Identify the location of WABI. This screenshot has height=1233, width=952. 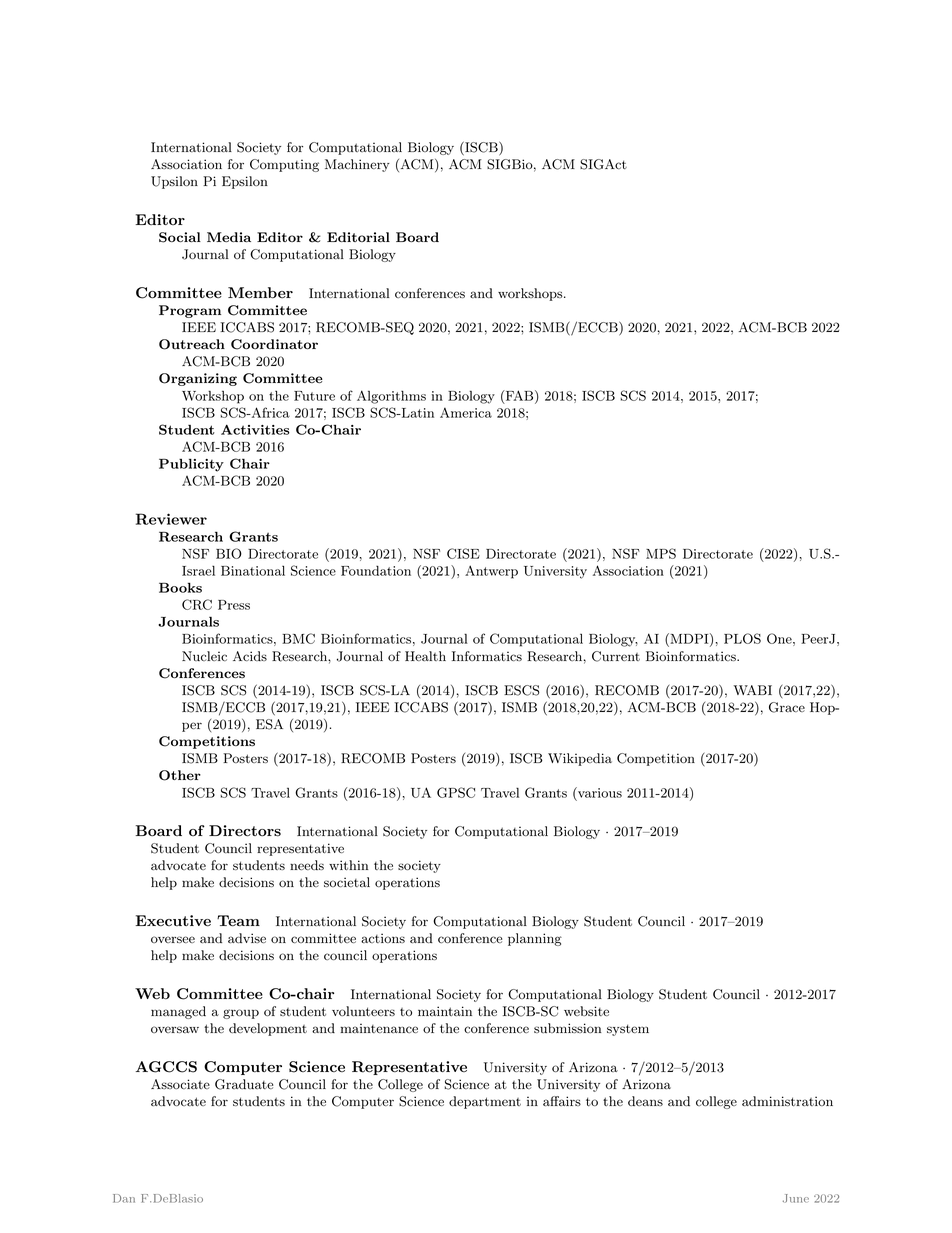
(753, 690).
